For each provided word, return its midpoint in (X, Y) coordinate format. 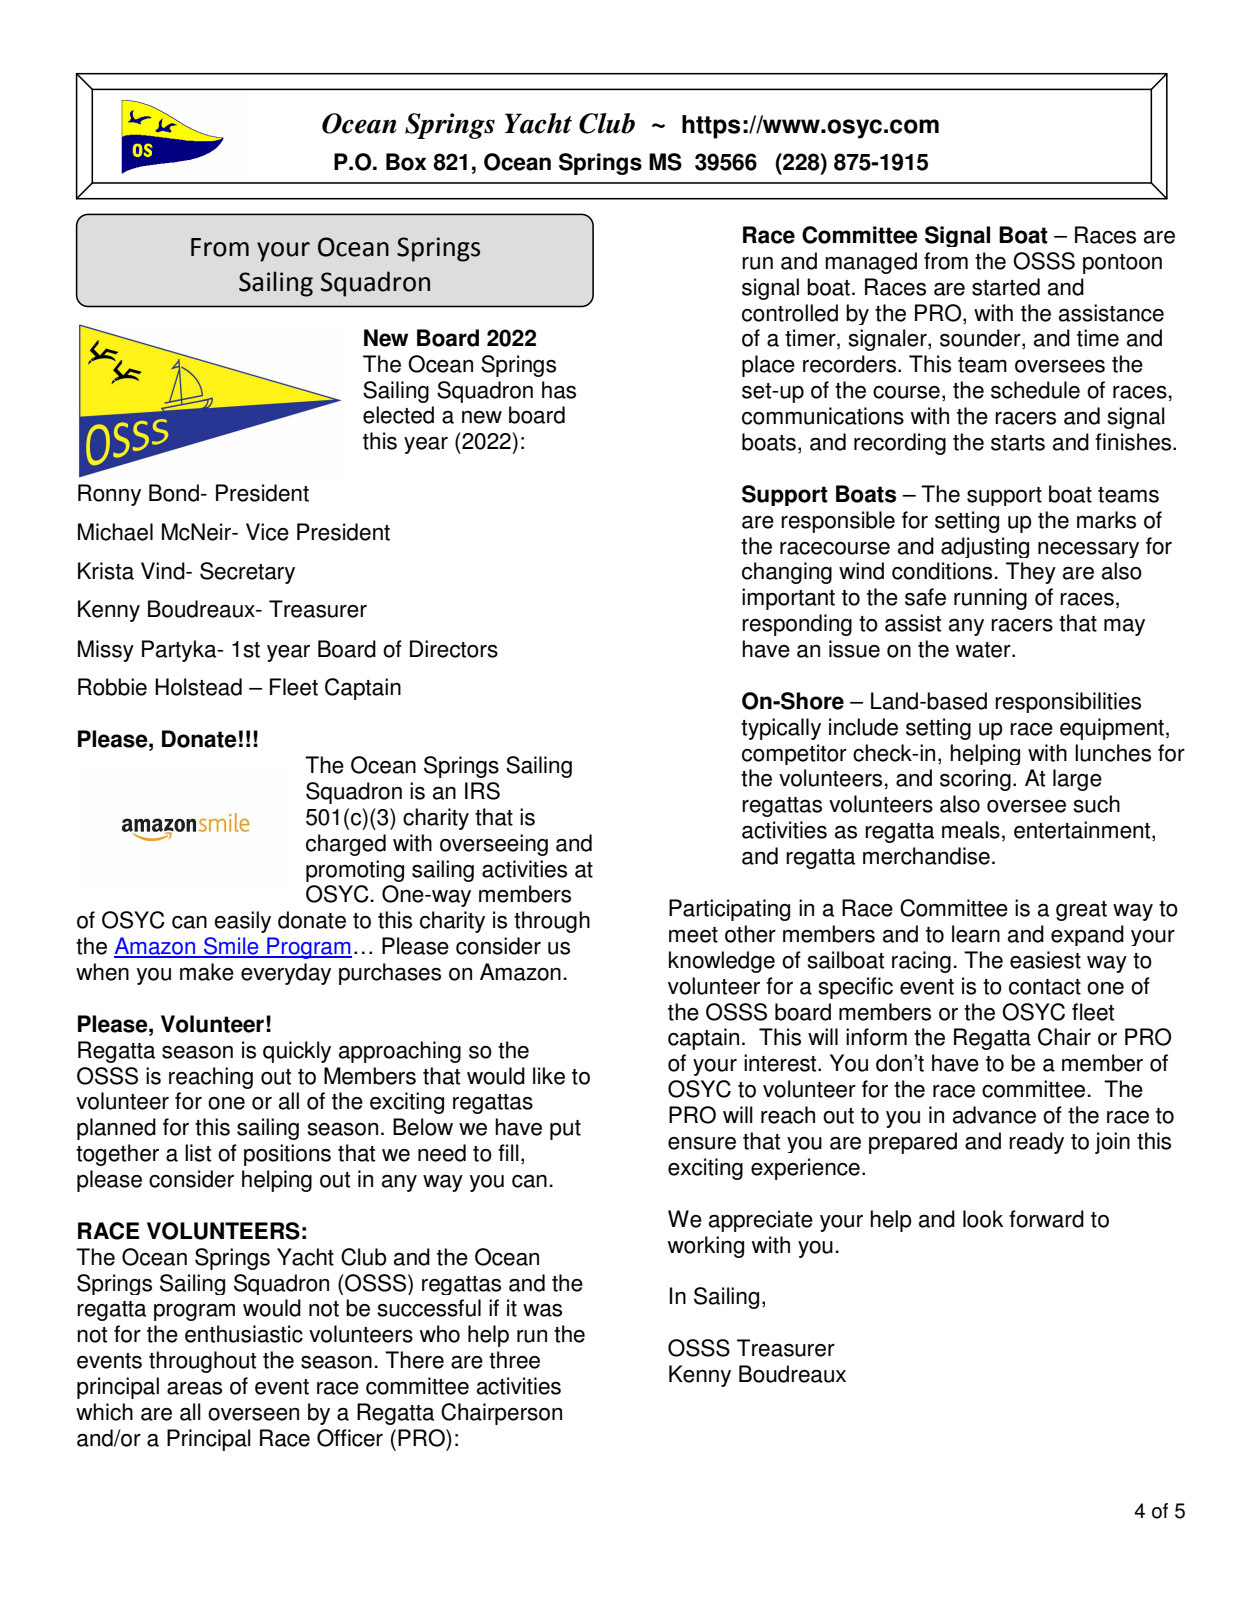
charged (346, 845)
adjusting (985, 547)
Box (406, 162)
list (198, 1153)
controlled (790, 313)
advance (994, 1115)
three (514, 1360)
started (1006, 287)
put (565, 1130)
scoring (975, 780)
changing (787, 573)
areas (194, 1388)
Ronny (109, 495)
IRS (482, 791)
